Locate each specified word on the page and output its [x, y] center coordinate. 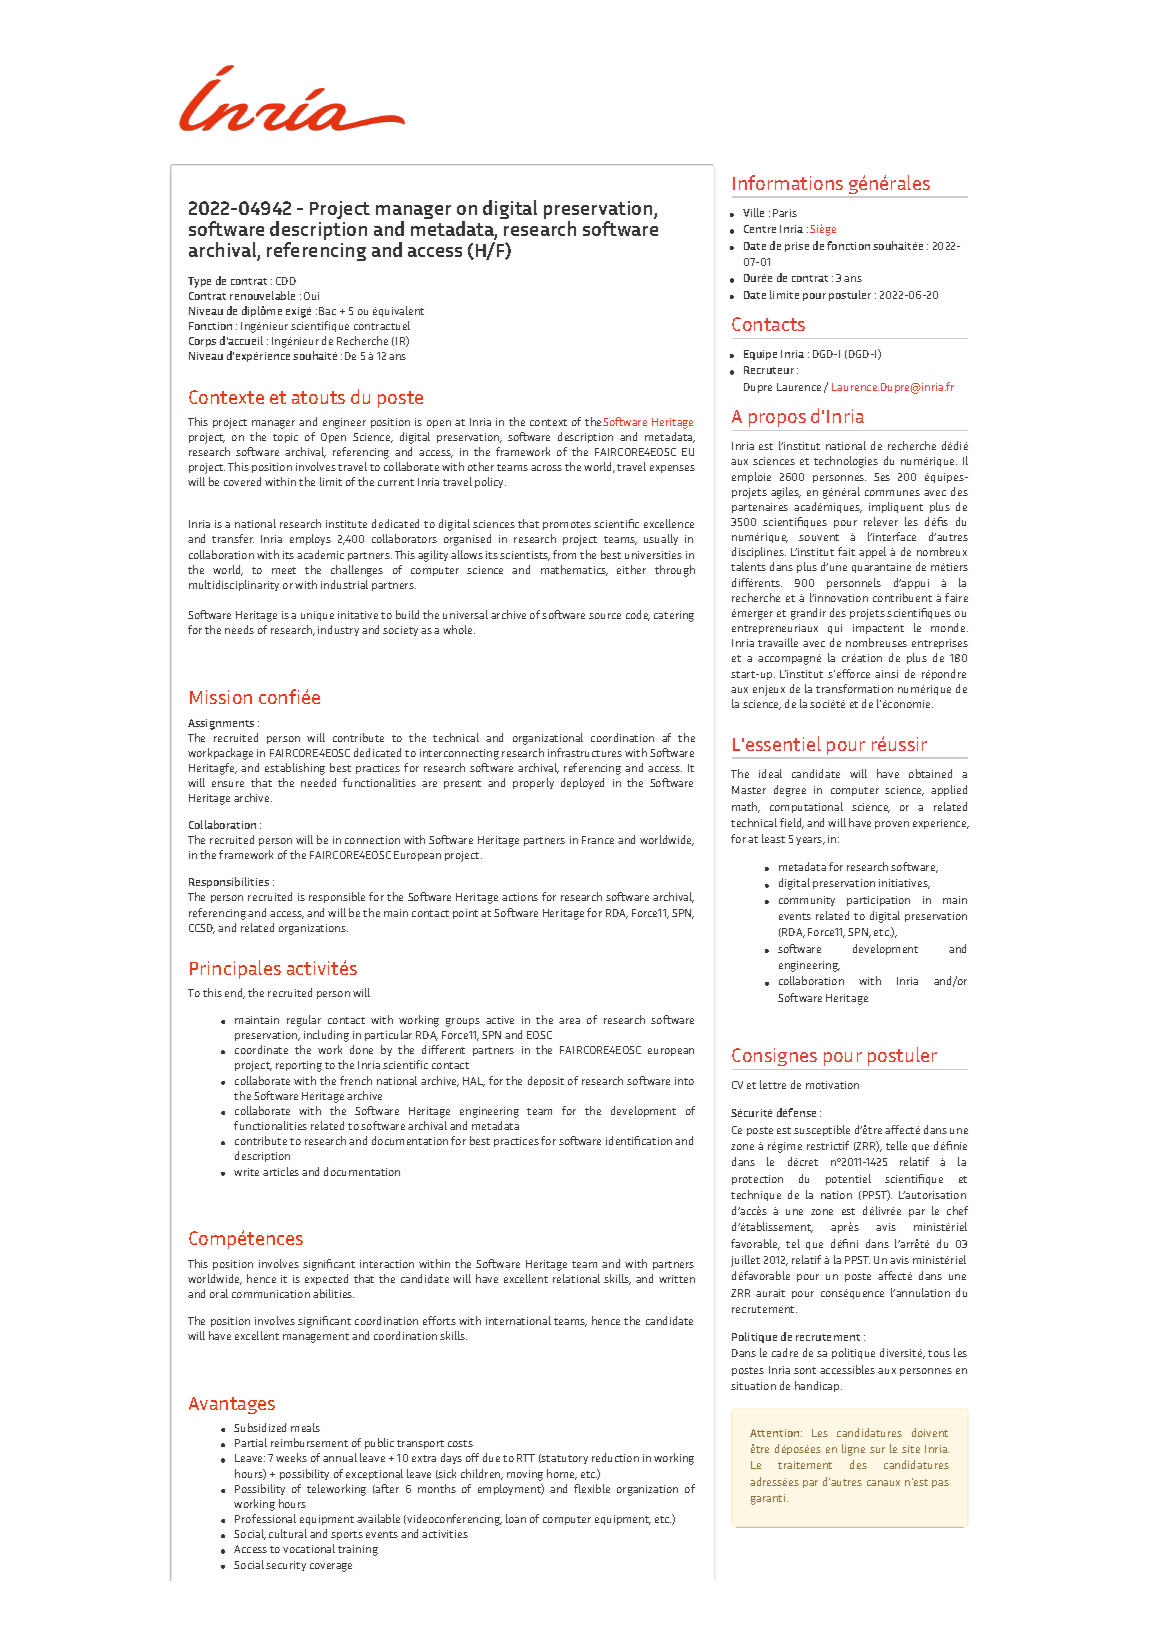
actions [520, 897]
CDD [286, 281]
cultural [288, 1533]
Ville [753, 212]
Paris [785, 213]
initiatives [904, 884]
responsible [337, 897]
